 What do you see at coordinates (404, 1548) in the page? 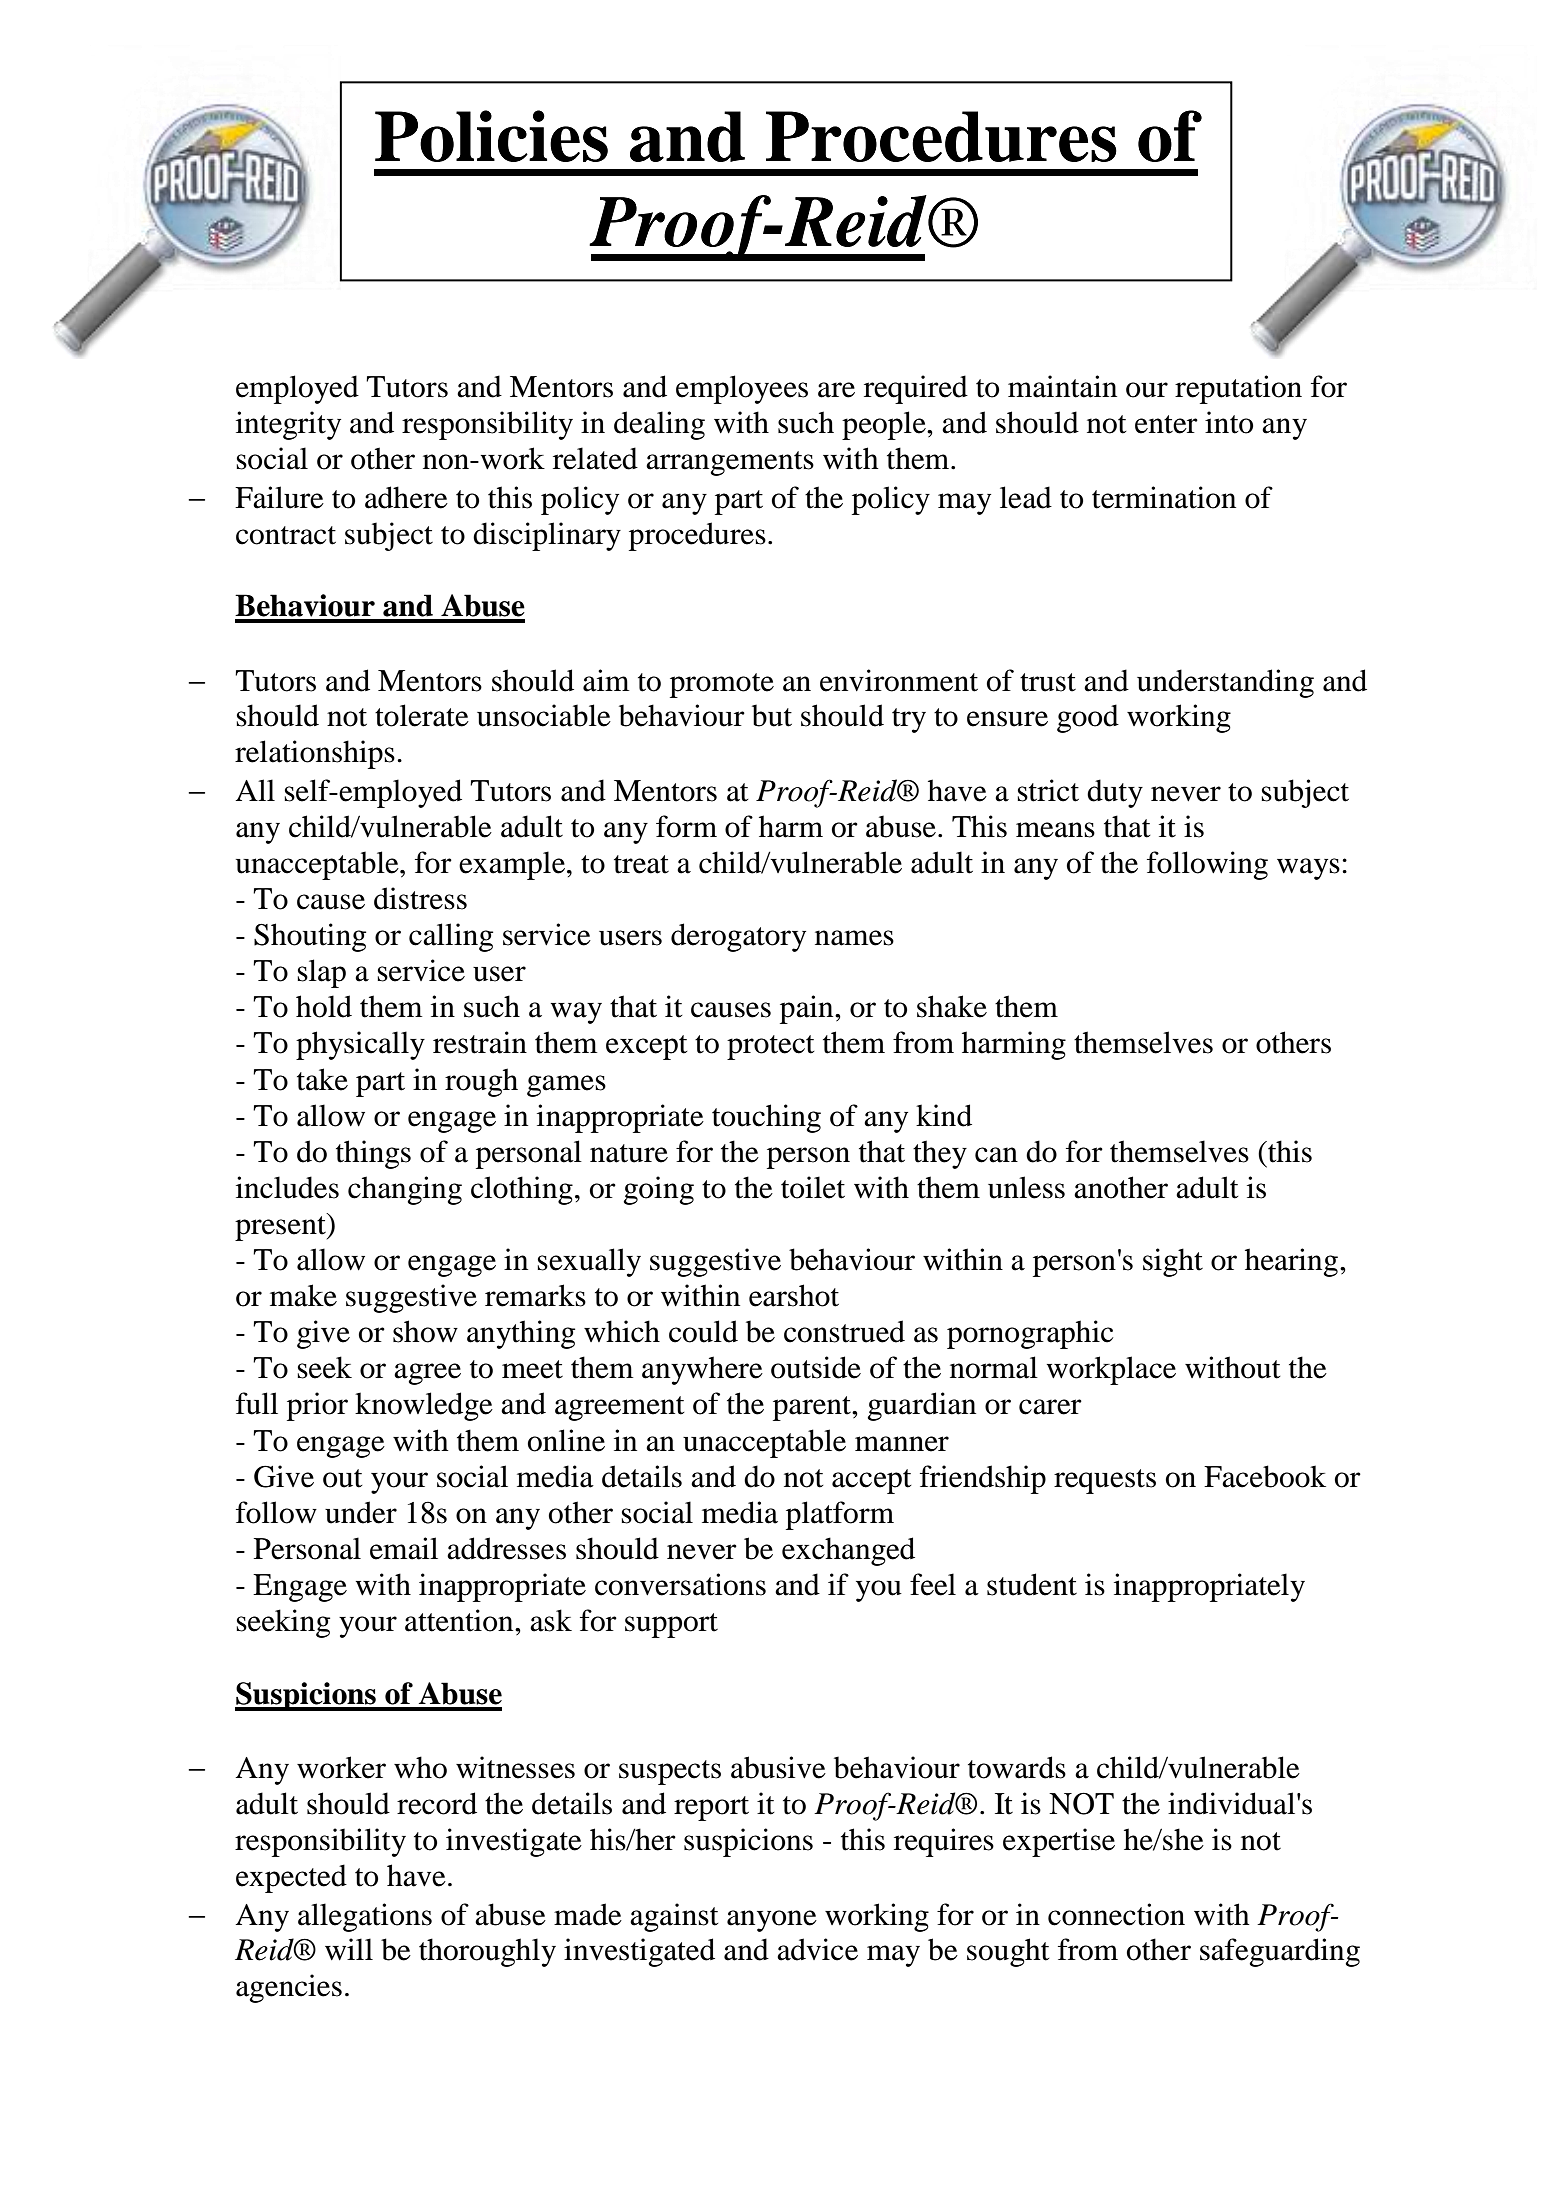
I see `email` at bounding box center [404, 1548].
